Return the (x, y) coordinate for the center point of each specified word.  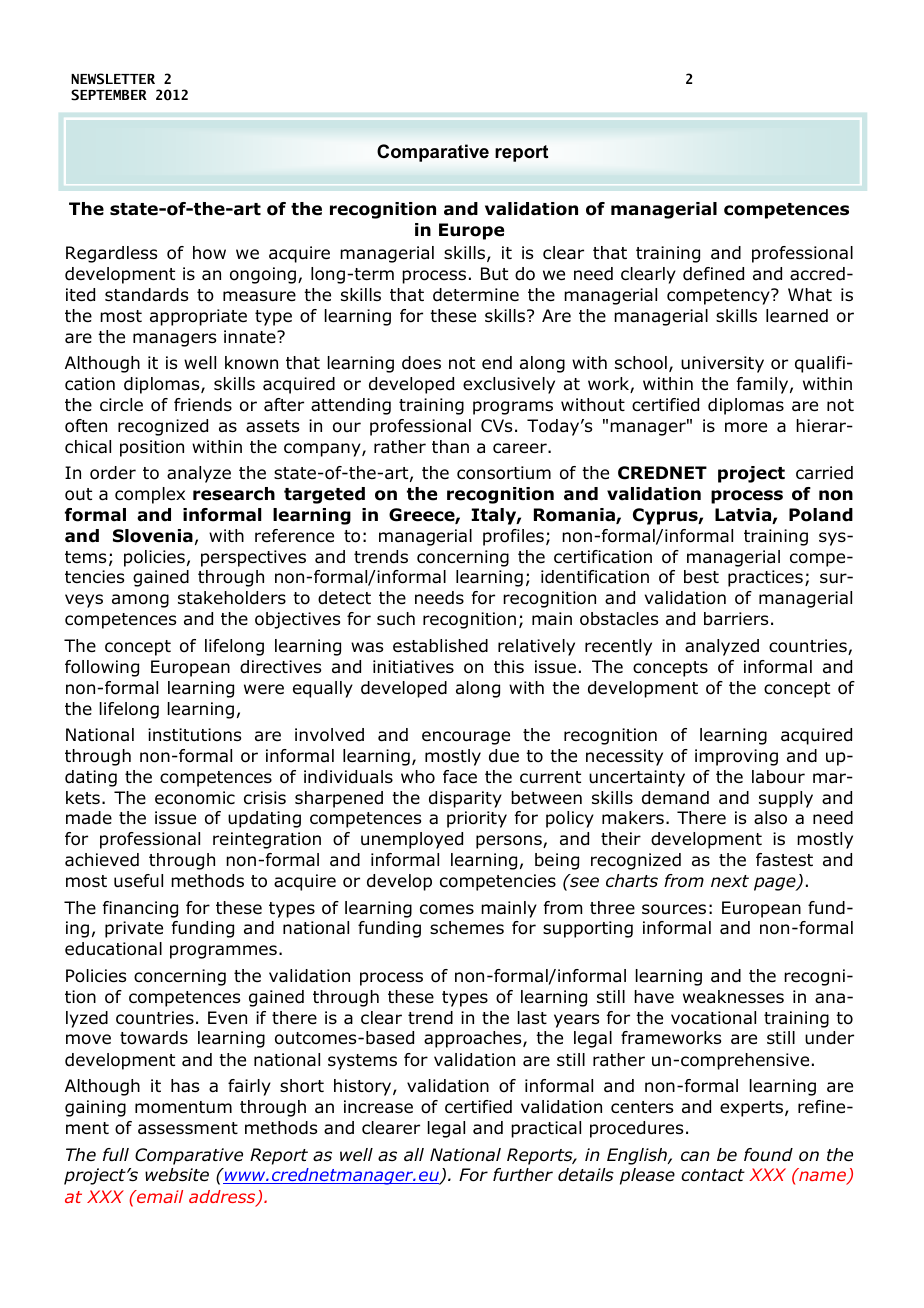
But (494, 274)
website (177, 1175)
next (730, 881)
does (421, 363)
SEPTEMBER (109, 95)
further (523, 1175)
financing (140, 909)
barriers (736, 619)
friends (203, 405)
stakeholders (232, 598)
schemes (467, 927)
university (722, 364)
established (440, 646)
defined (713, 274)
